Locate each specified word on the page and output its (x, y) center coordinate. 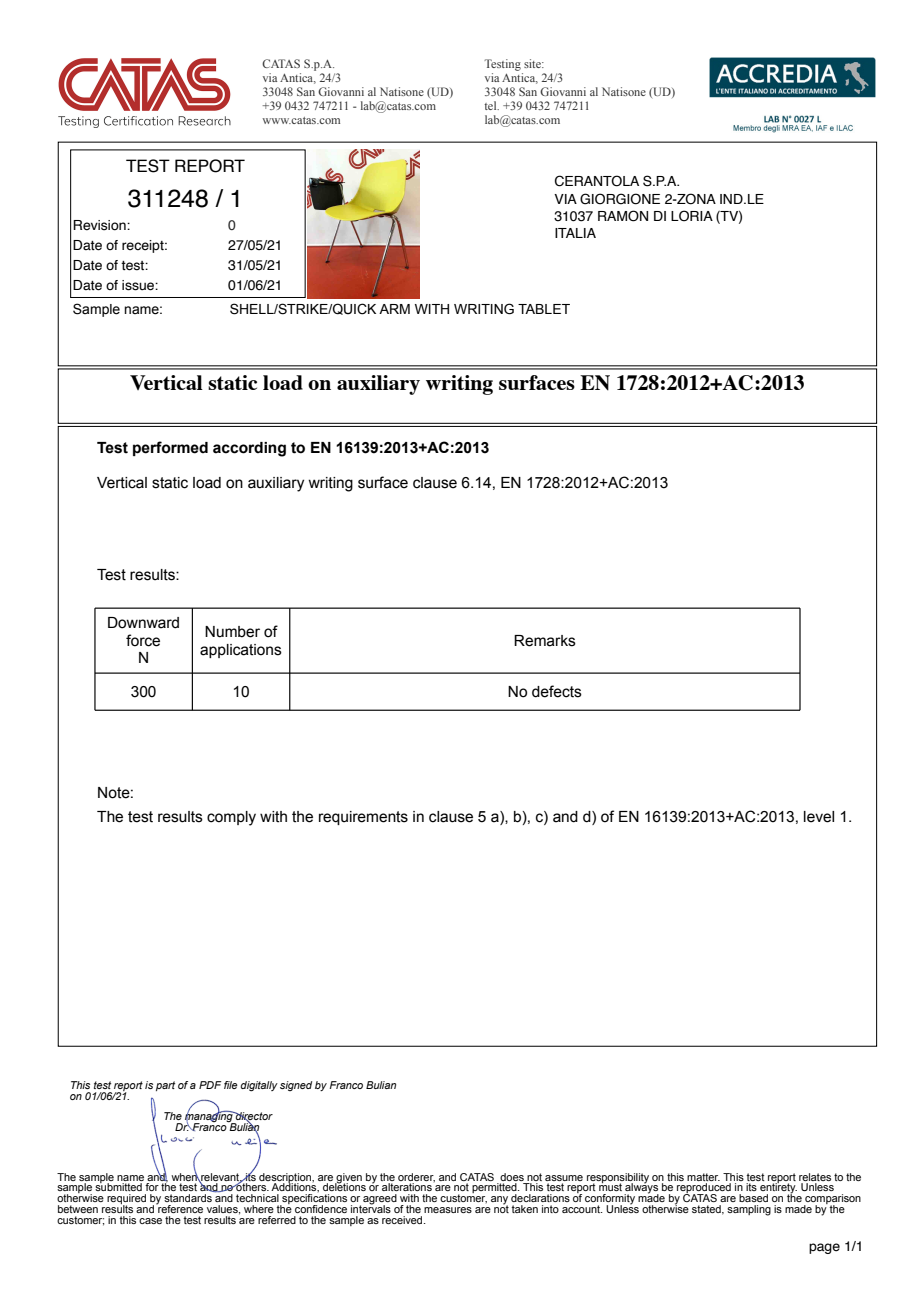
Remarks (545, 641)
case (150, 1221)
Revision (100, 225)
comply (231, 818)
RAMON (623, 216)
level (819, 817)
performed (170, 448)
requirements (363, 818)
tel (491, 105)
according (249, 449)
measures (448, 1210)
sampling (749, 1210)
